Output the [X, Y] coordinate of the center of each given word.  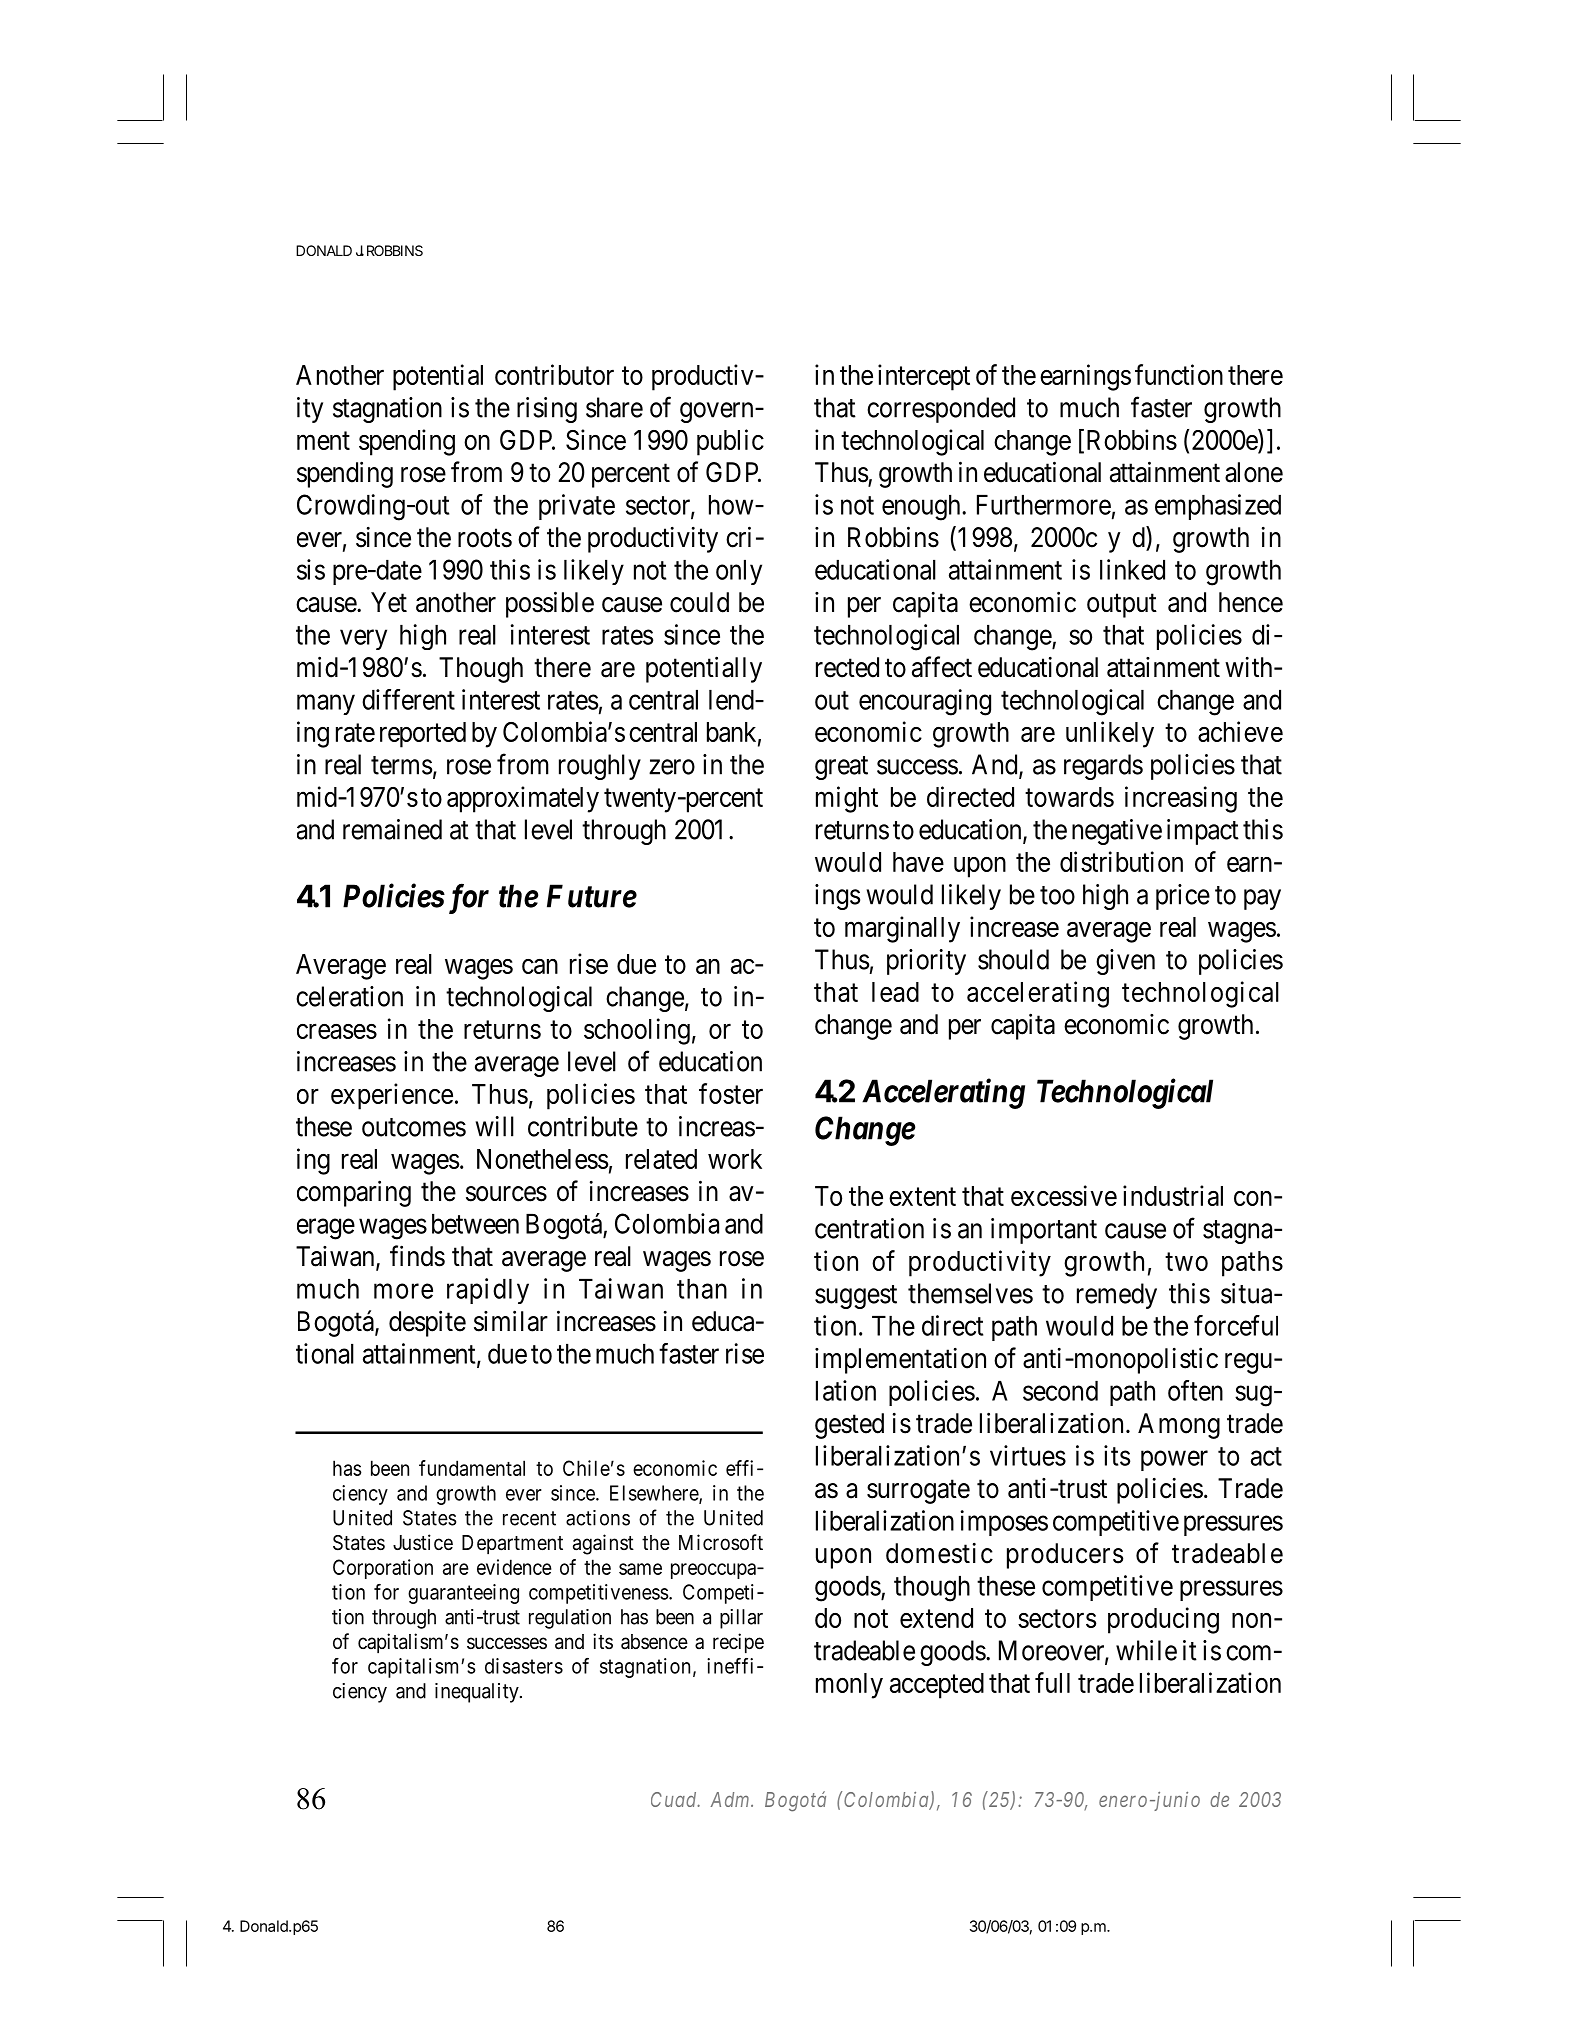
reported [423, 735]
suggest [856, 1297]
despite [427, 1323]
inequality [478, 1693]
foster [731, 1093]
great [841, 768]
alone [1254, 472]
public [730, 442]
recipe [738, 1643]
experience [392, 1096]
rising [547, 410]
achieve [1240, 731]
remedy [1117, 1296]
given [1125, 962]
